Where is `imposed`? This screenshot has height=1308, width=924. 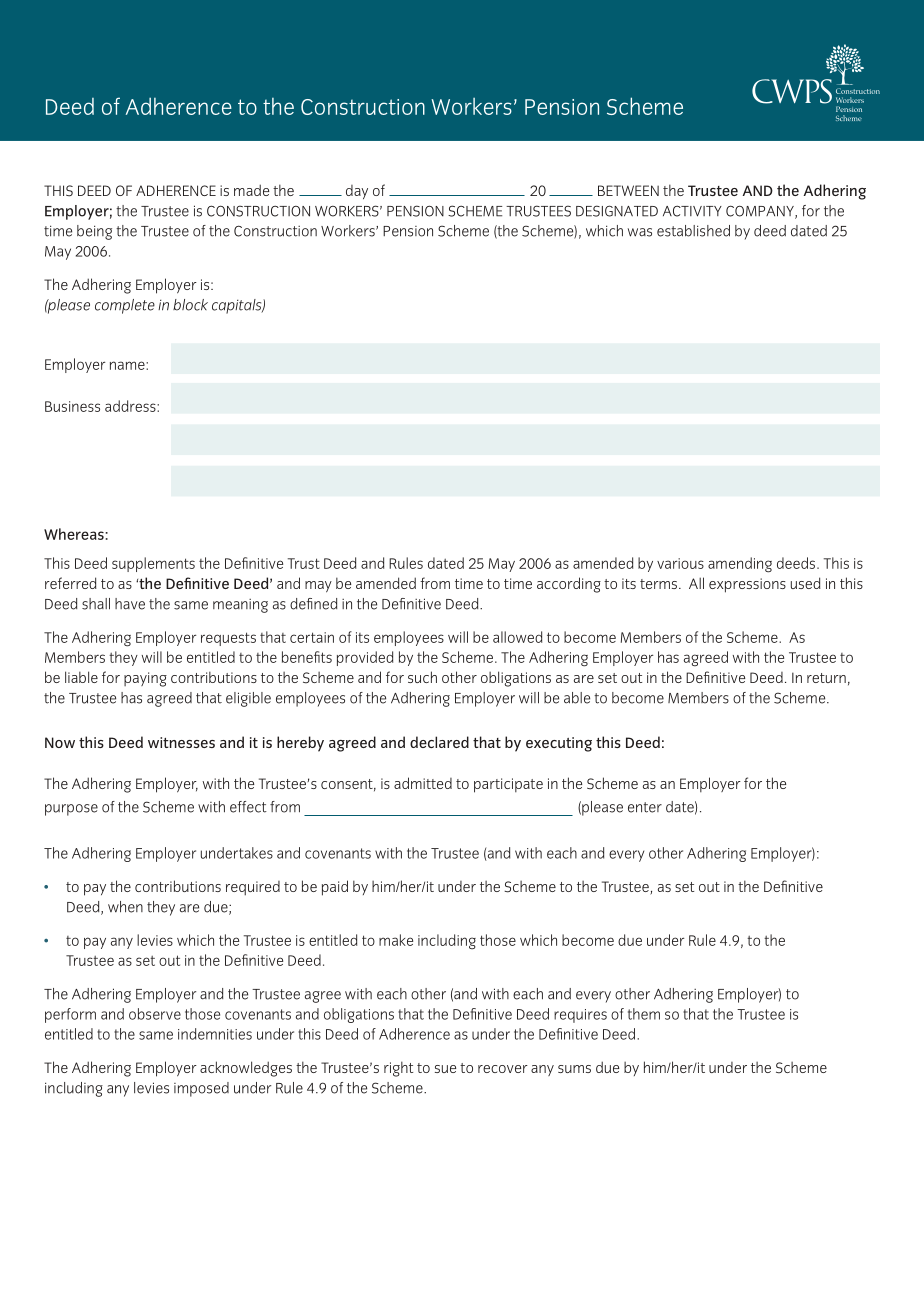
imposed is located at coordinates (201, 1089).
